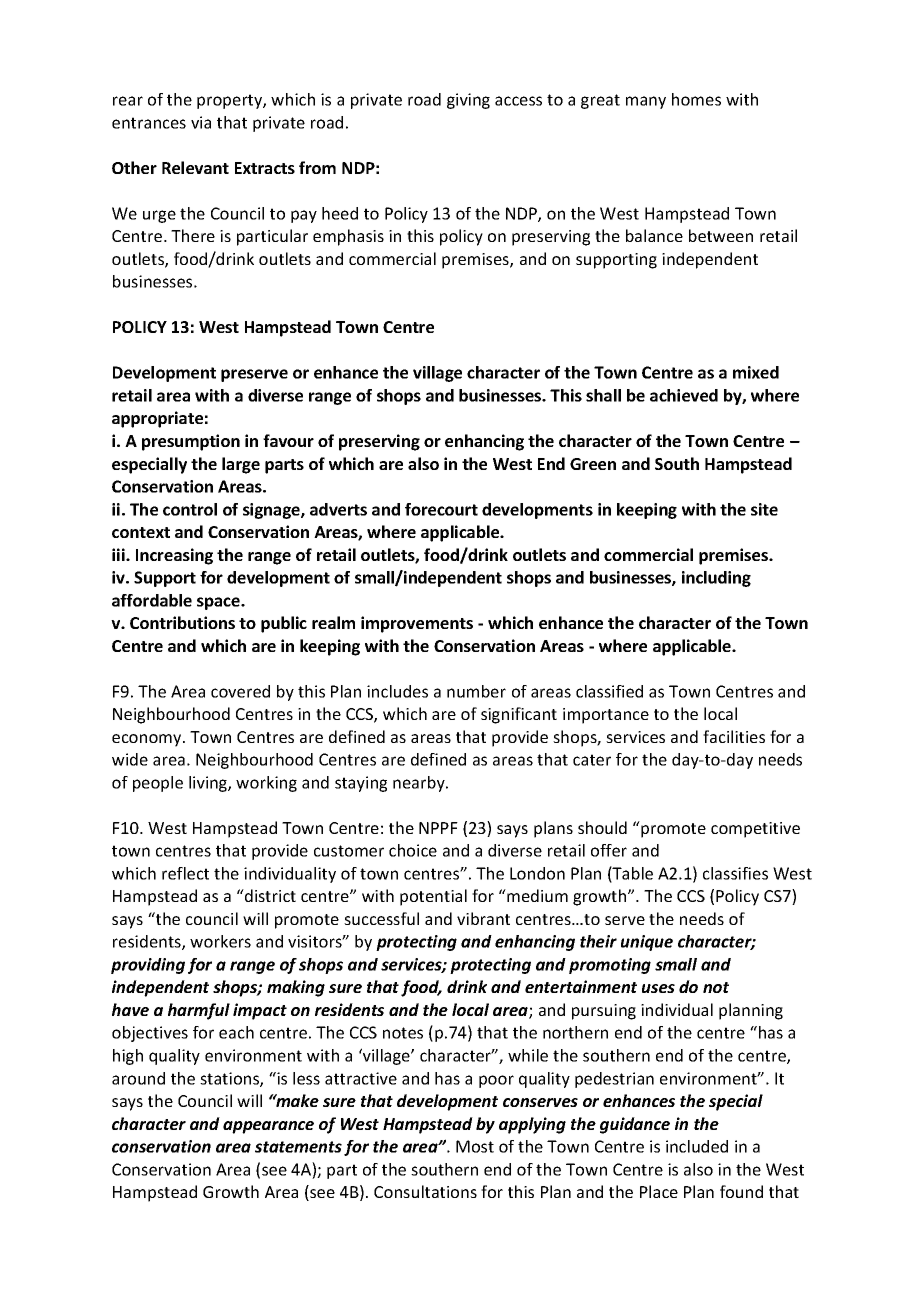 The image size is (924, 1308). I want to click on Contributions, so click(182, 622).
